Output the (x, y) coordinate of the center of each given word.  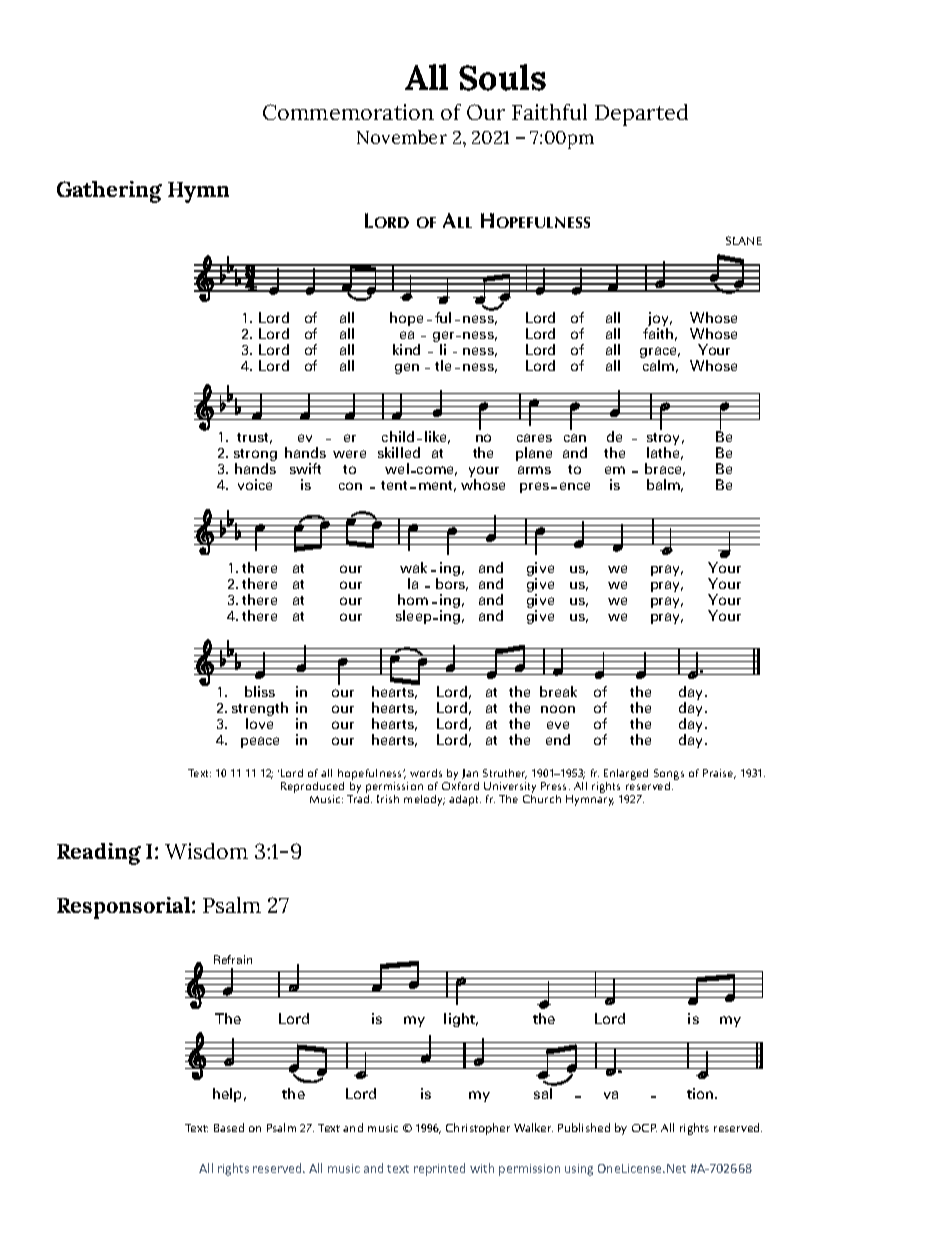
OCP (644, 1128)
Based (229, 1127)
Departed (641, 115)
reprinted (439, 1169)
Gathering (109, 192)
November (402, 137)
